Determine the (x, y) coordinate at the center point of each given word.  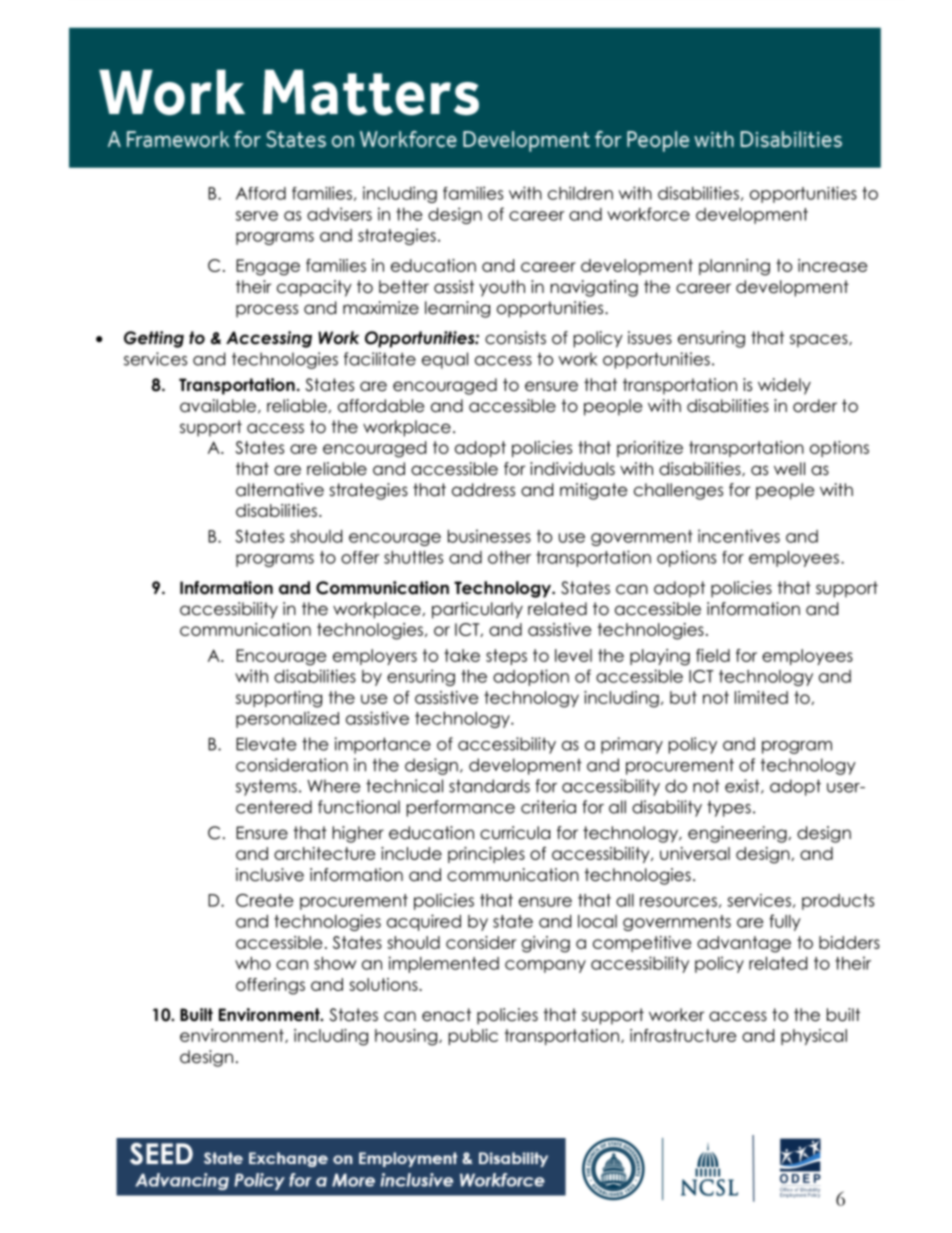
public (473, 1037)
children (580, 193)
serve (257, 216)
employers (375, 657)
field (713, 655)
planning (734, 267)
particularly (477, 610)
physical (814, 1037)
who (253, 963)
